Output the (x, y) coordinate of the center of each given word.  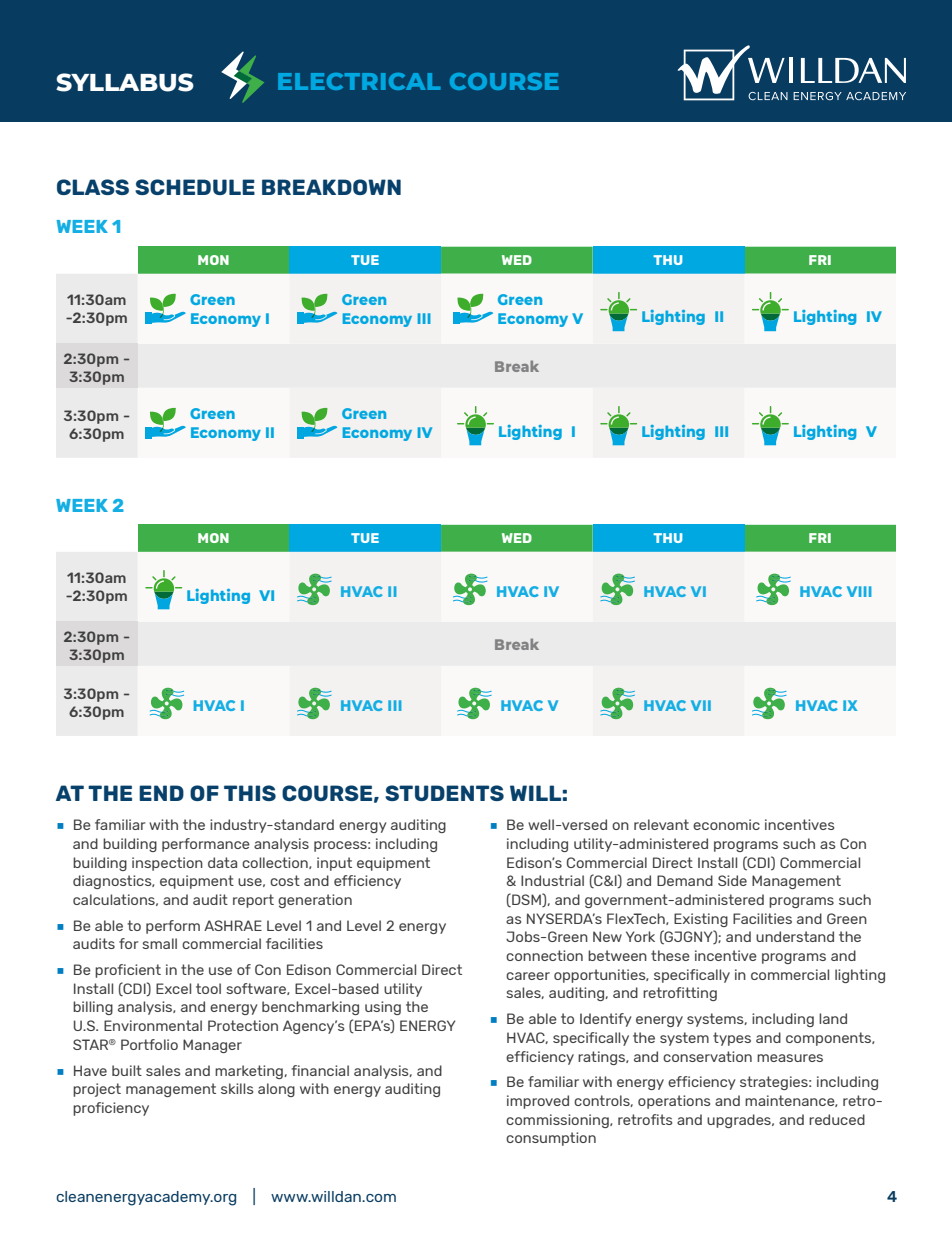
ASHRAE (233, 925)
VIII (859, 591)
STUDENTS (444, 793)
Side (732, 880)
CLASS (93, 187)
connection (544, 955)
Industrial (552, 880)
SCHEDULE (195, 187)
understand (795, 936)
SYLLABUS (125, 82)
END (161, 793)
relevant (661, 824)
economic (726, 824)
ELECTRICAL (359, 81)
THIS (250, 793)
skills (237, 1088)
